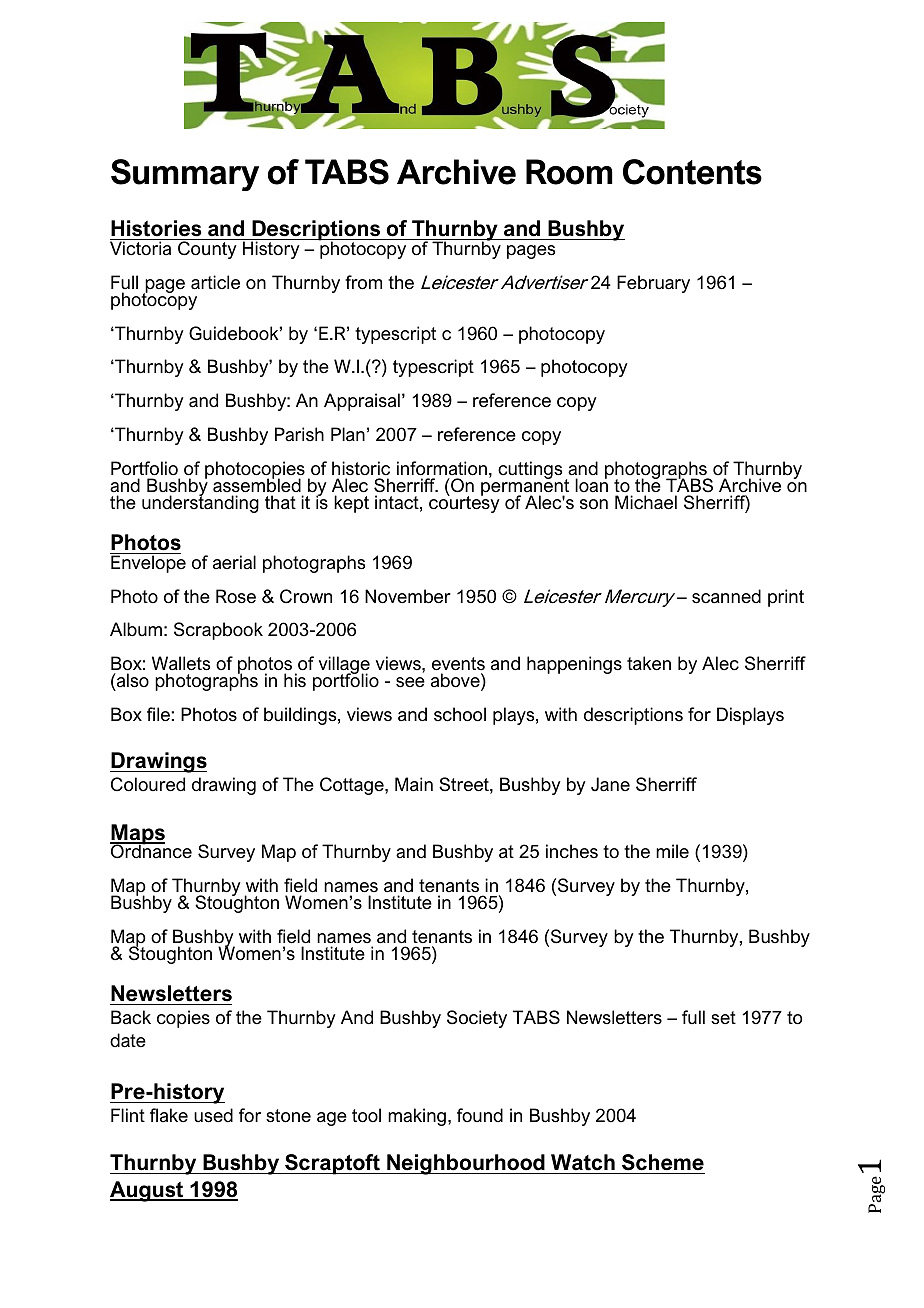  Describe the element at coordinates (213, 1115) in the screenshot. I see `used` at that location.
